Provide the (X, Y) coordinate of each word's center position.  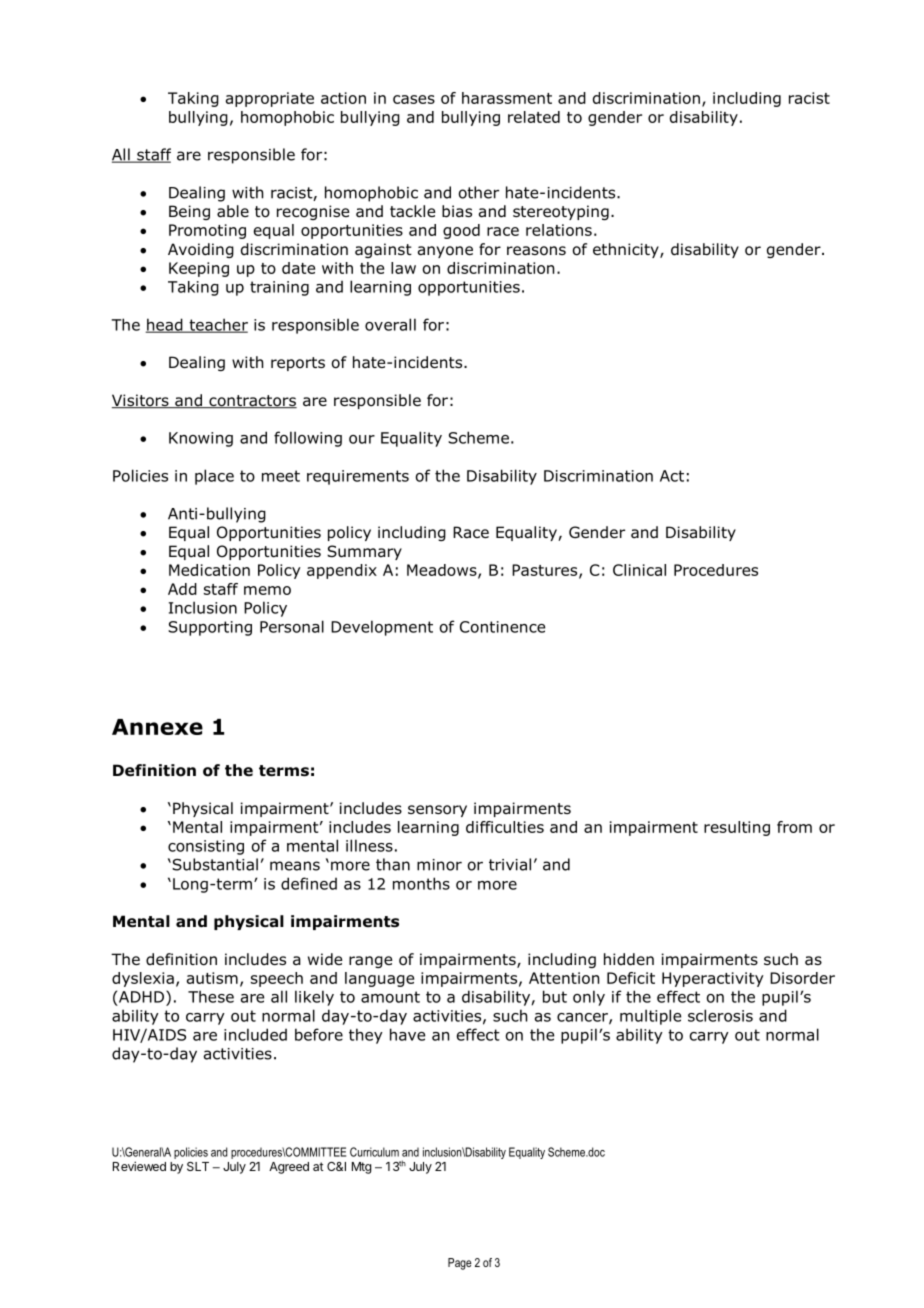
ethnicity (627, 250)
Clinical (639, 570)
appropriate (270, 99)
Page (460, 1264)
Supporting (210, 628)
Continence (502, 627)
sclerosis (720, 1015)
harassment (507, 98)
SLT (198, 1166)
